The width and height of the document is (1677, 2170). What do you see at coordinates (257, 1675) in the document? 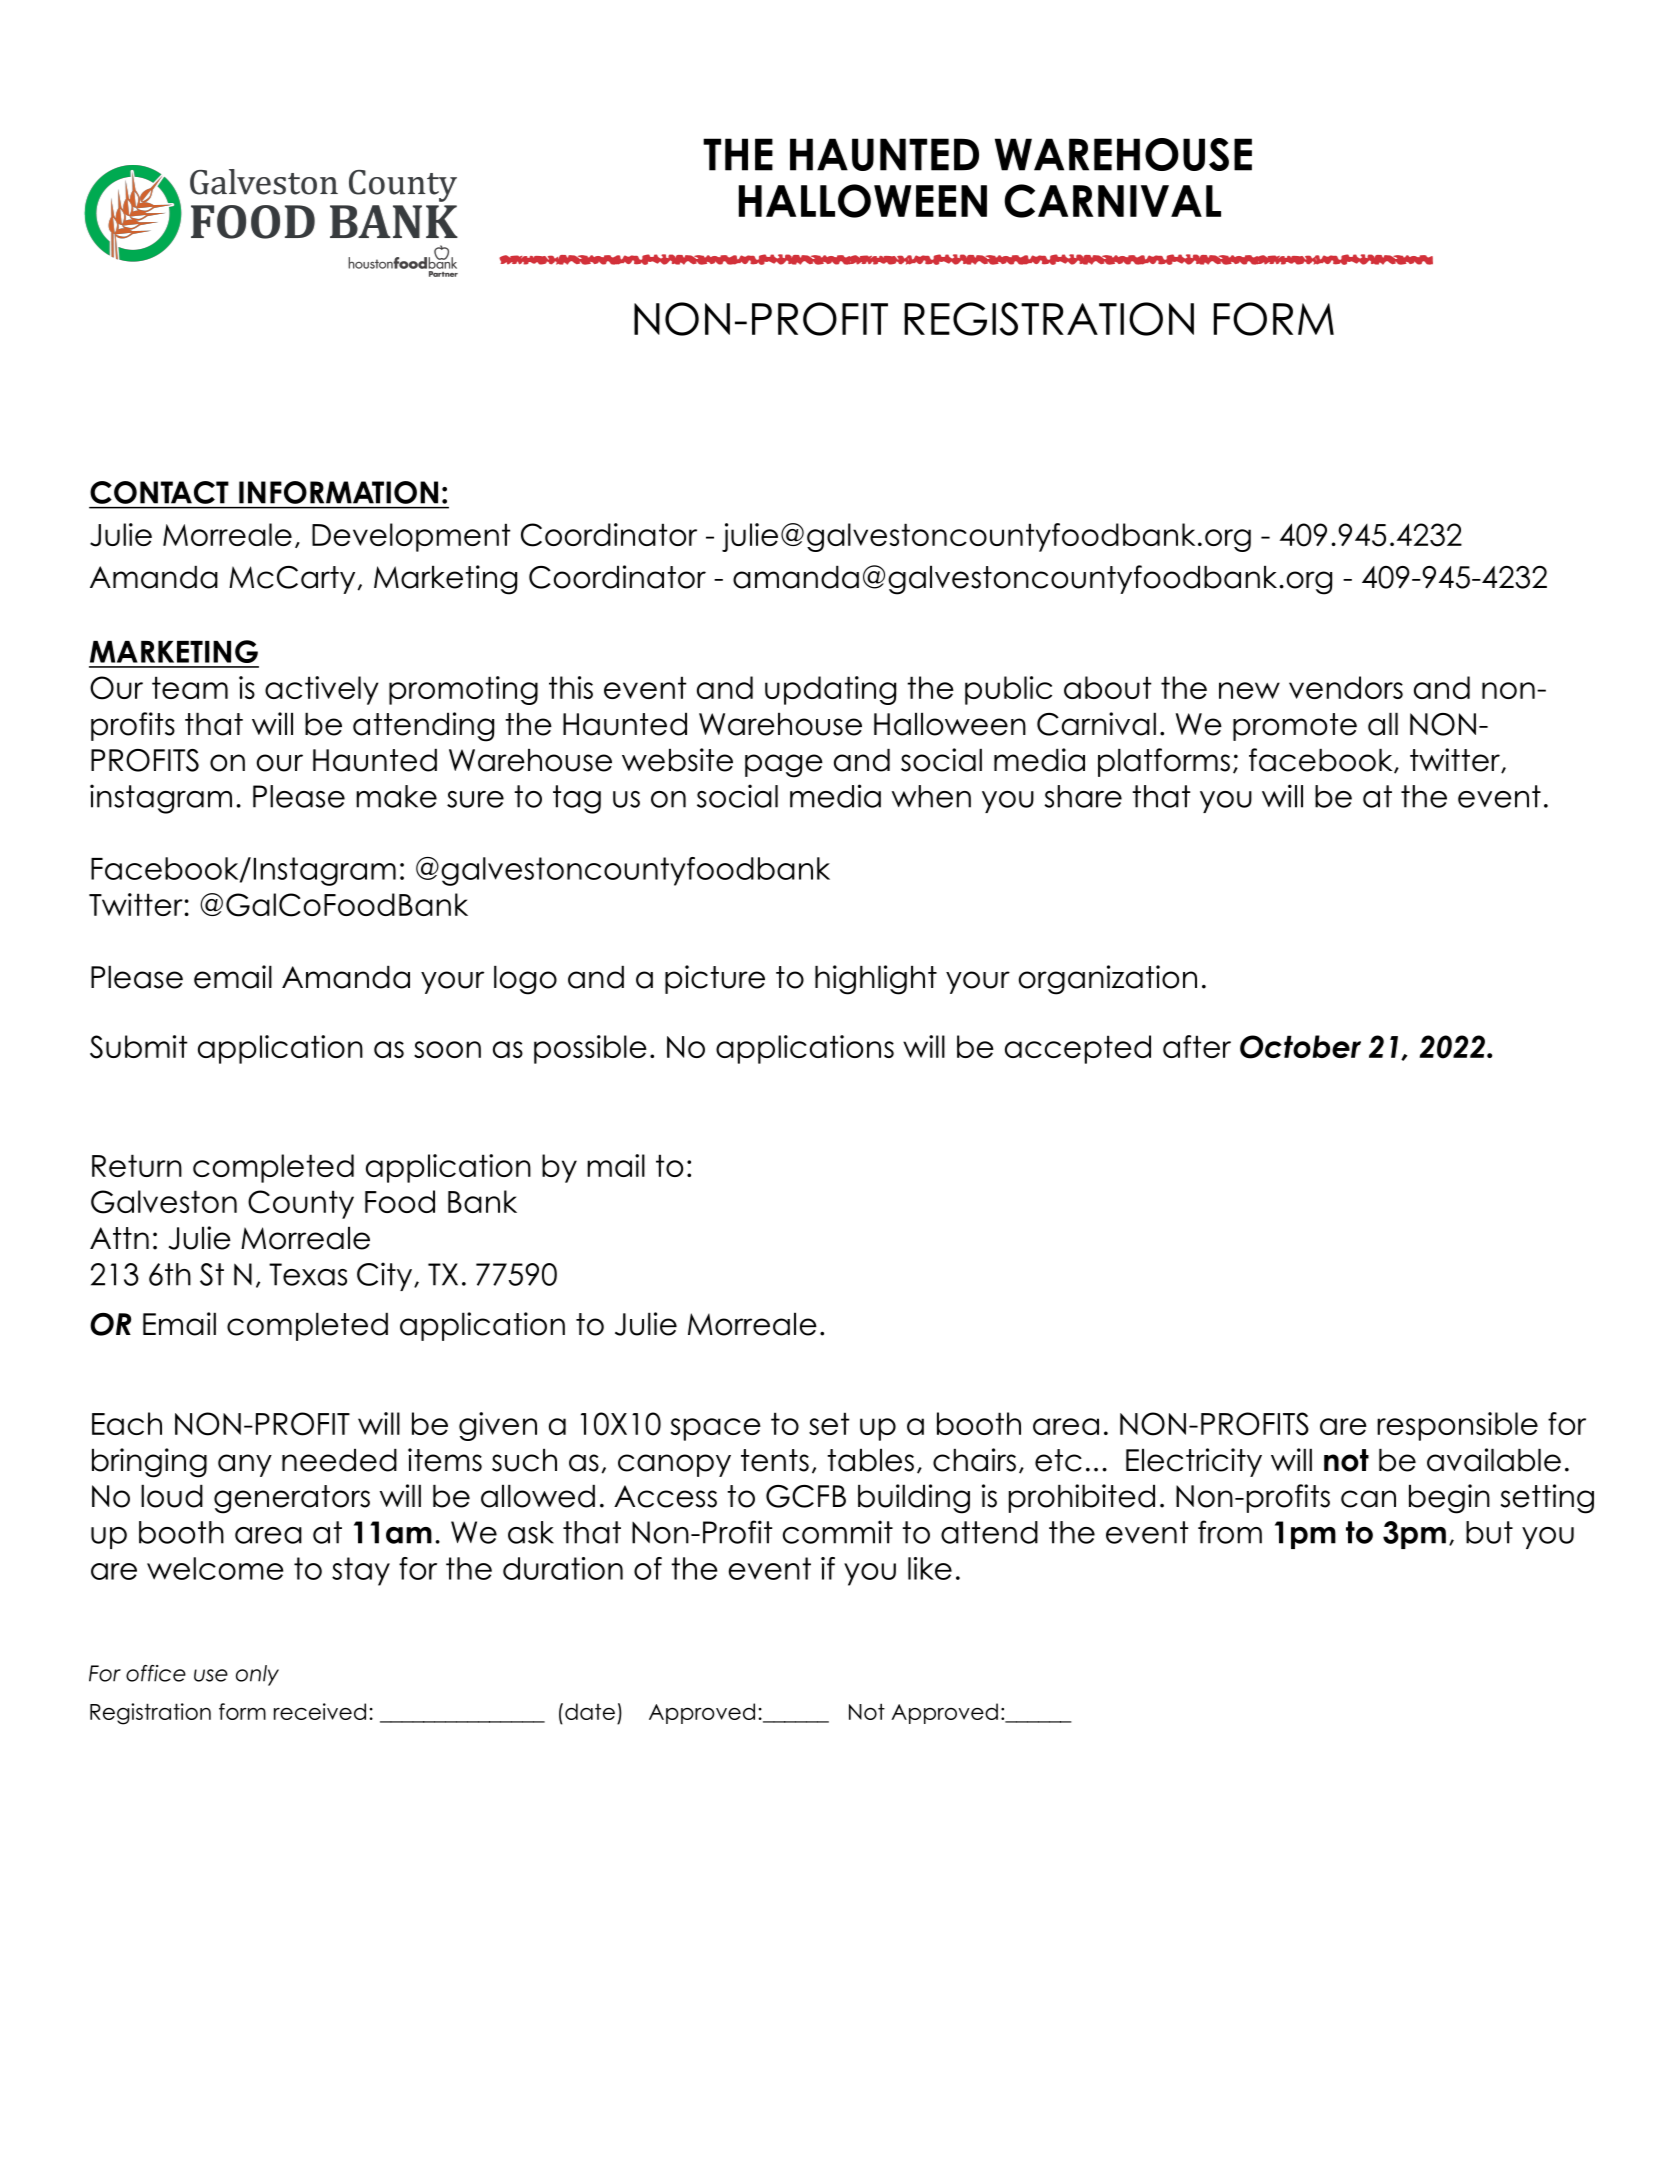
I see `only` at bounding box center [257, 1675].
